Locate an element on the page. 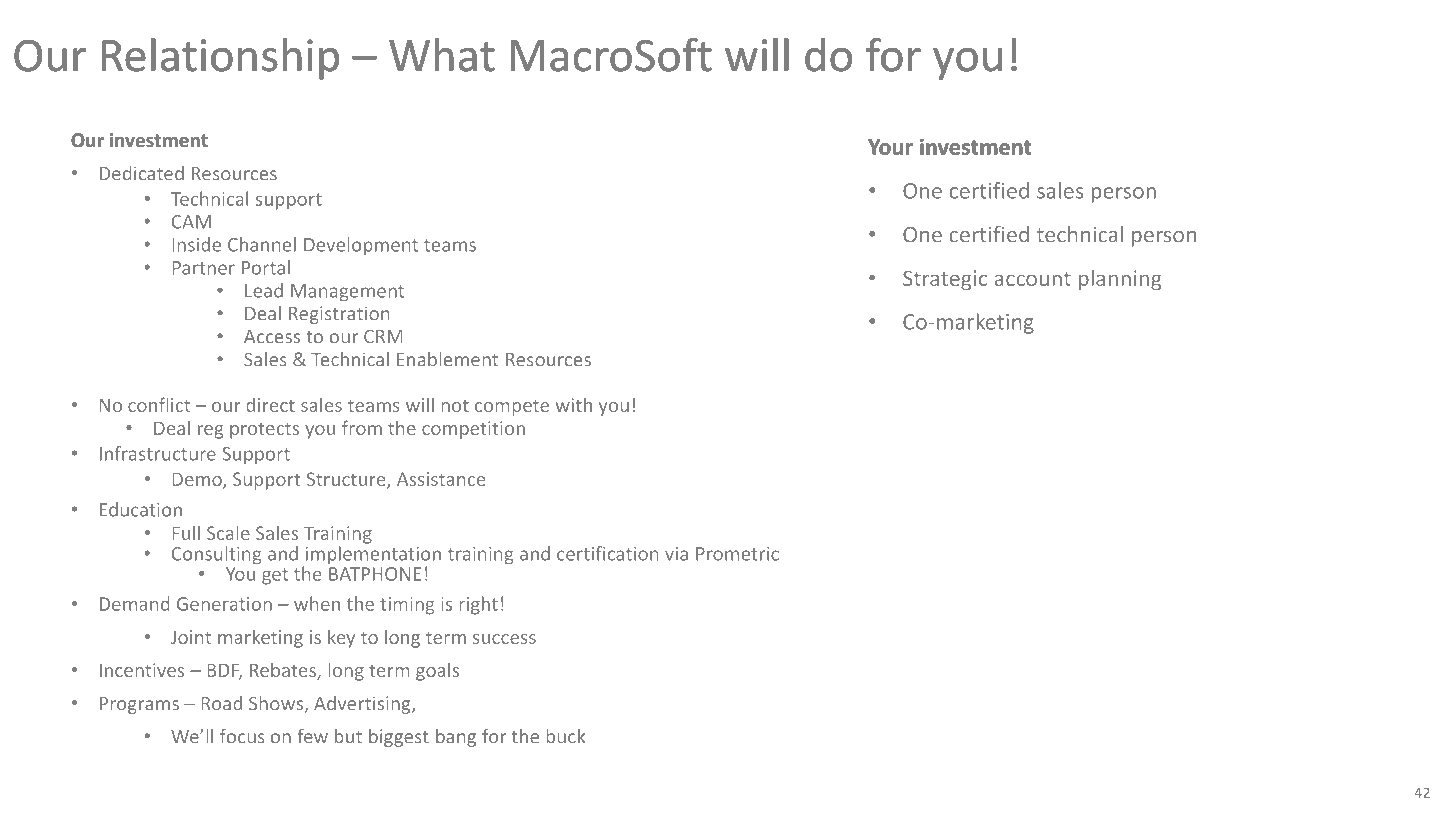 The height and width of the image is (819, 1456). Relationship is located at coordinates (220, 59).
